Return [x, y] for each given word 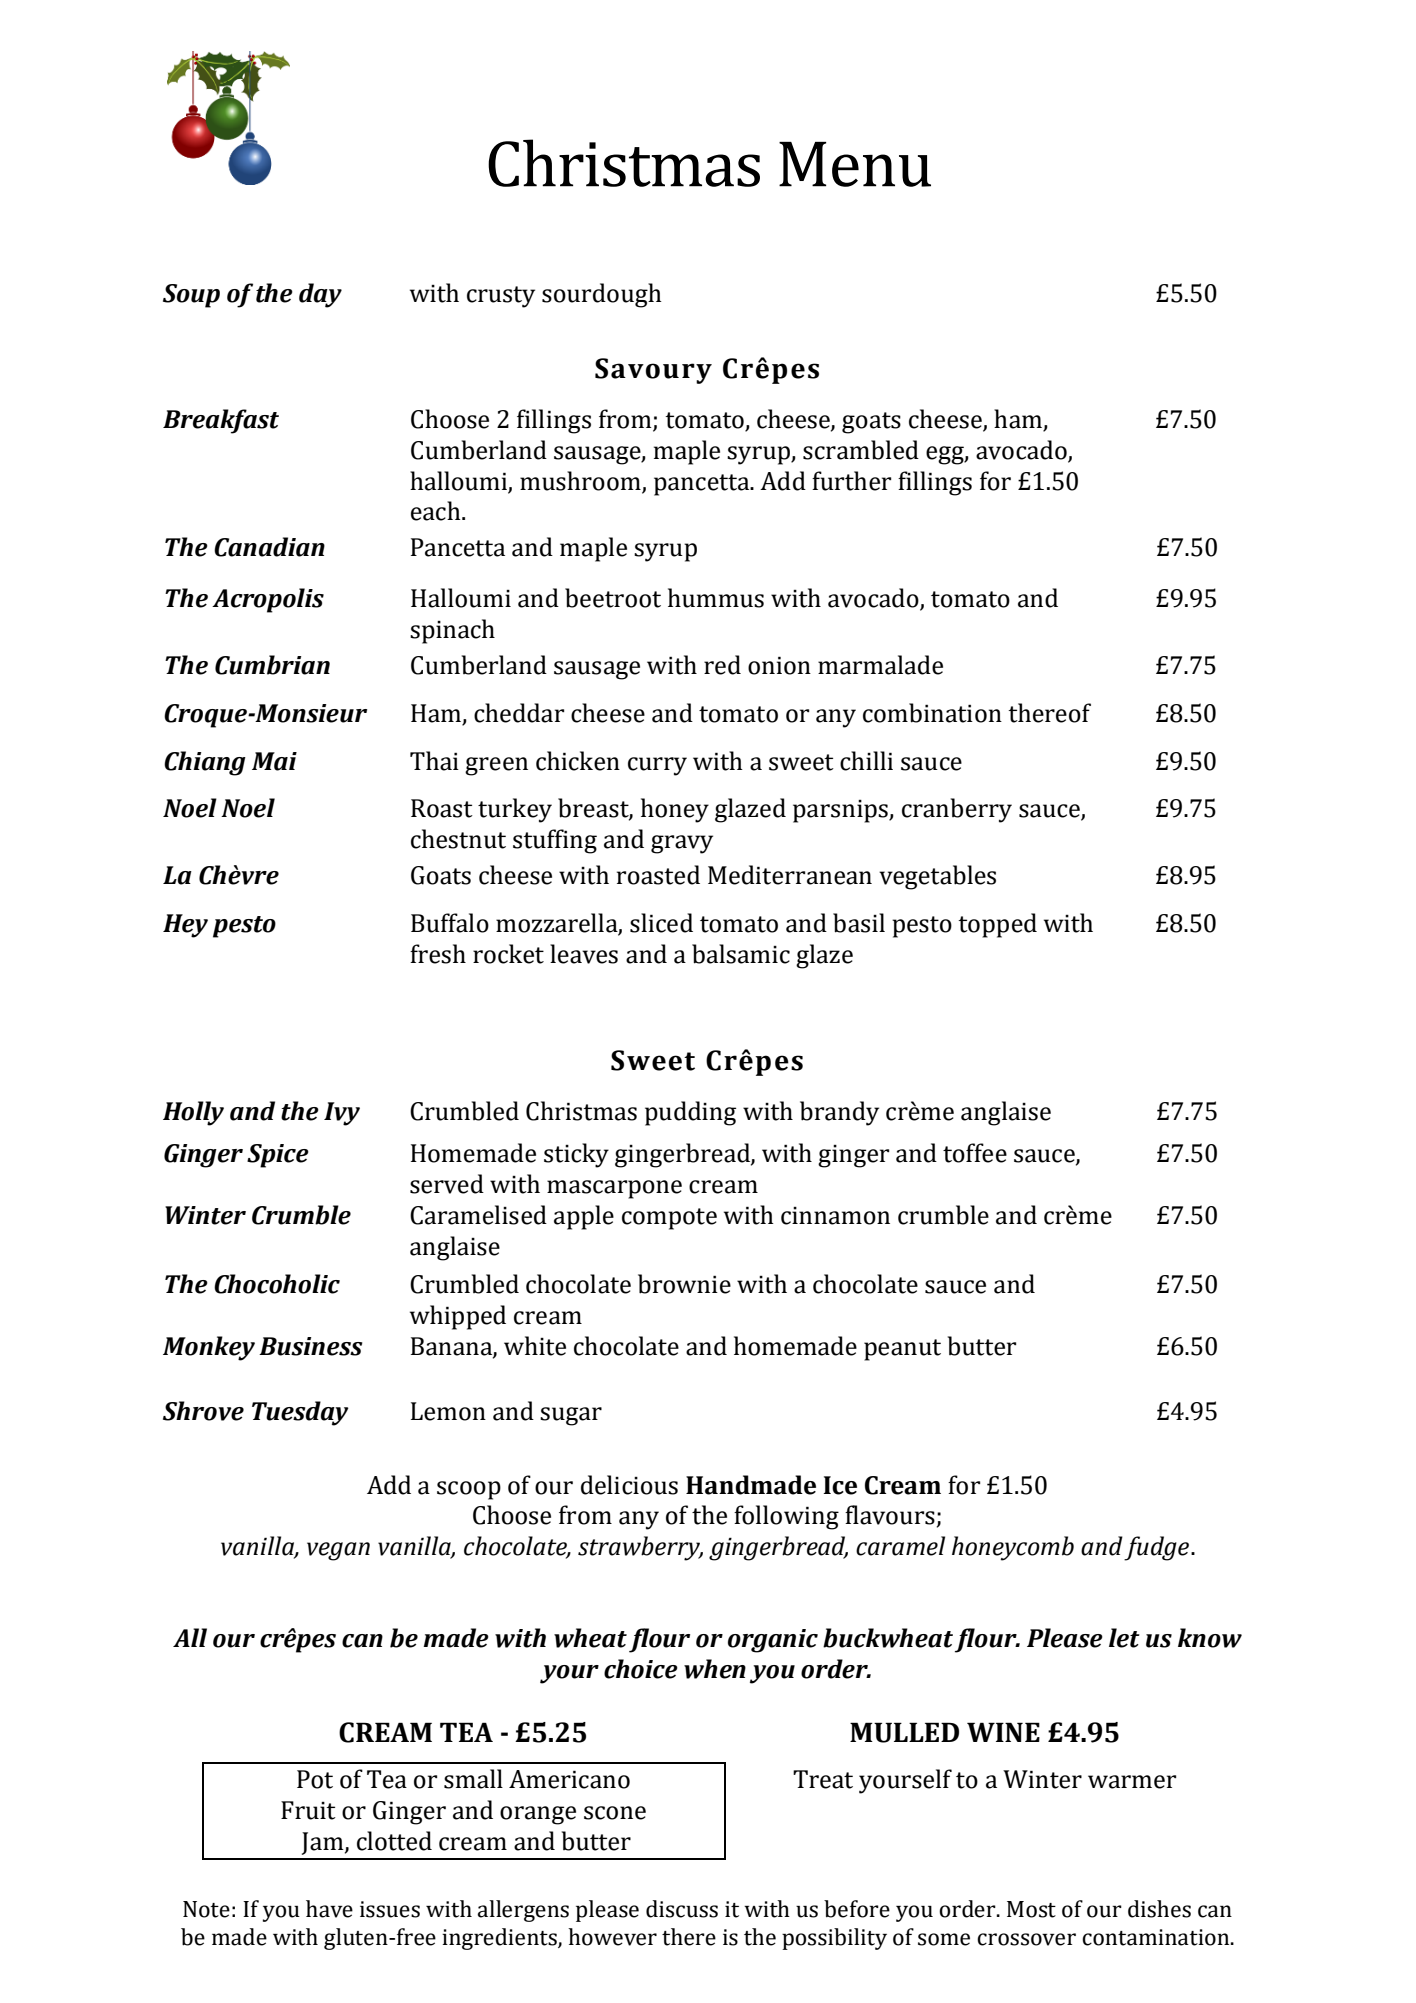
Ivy [342, 1114]
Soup [191, 296]
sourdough [602, 295]
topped [997, 925]
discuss [682, 1909]
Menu [855, 164]
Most [1031, 1909]
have [329, 1909]
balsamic [741, 954]
